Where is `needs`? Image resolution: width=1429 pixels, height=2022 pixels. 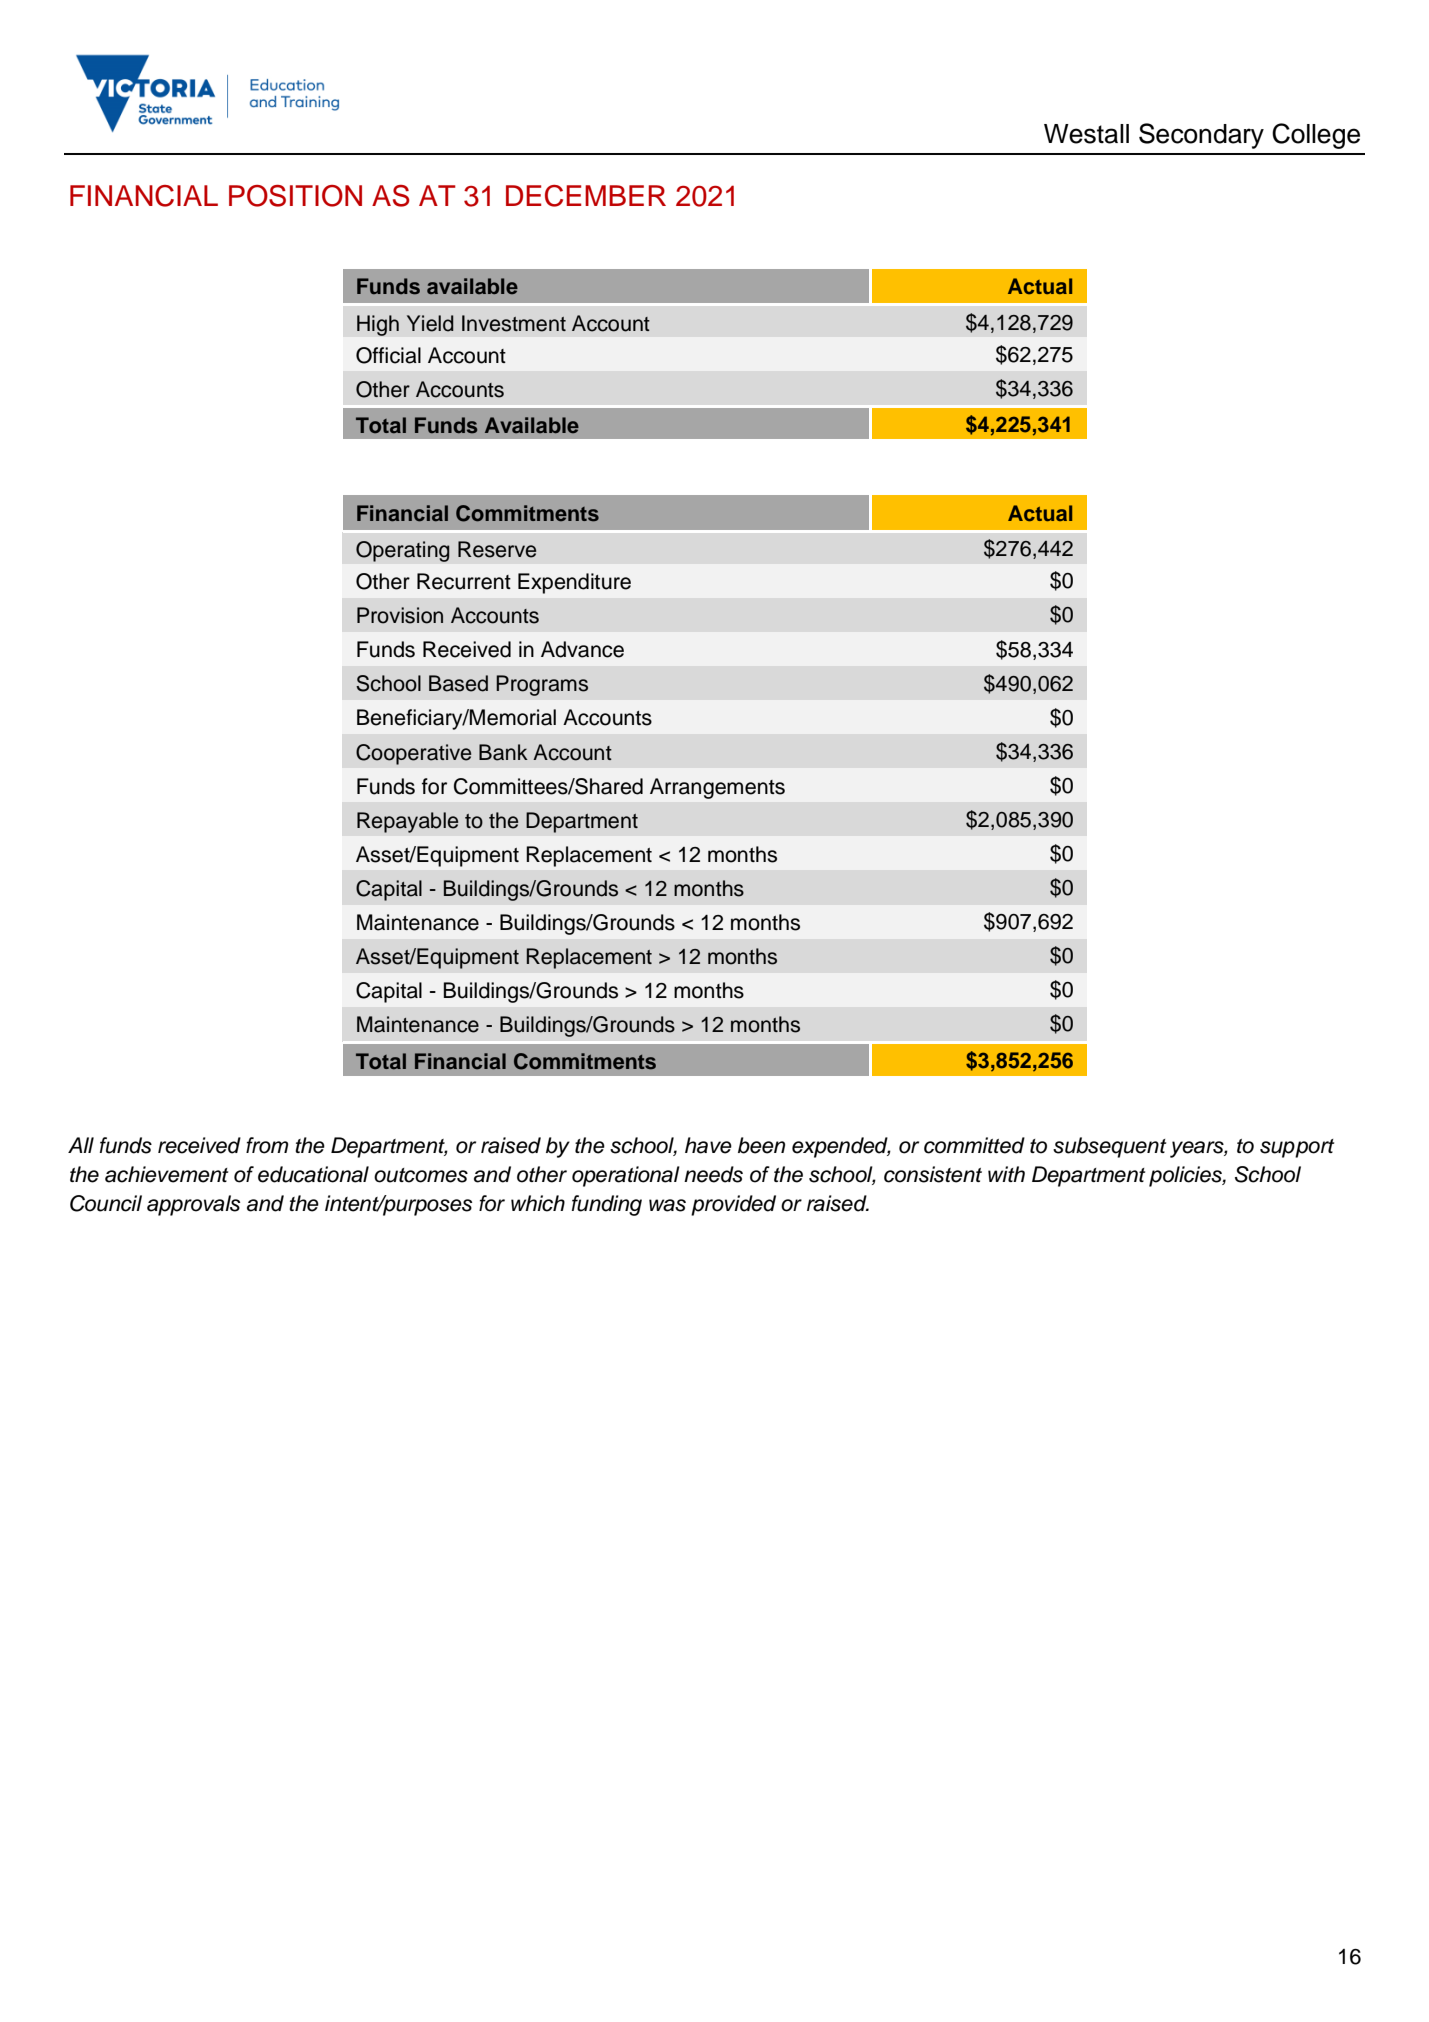
needs is located at coordinates (713, 1174).
